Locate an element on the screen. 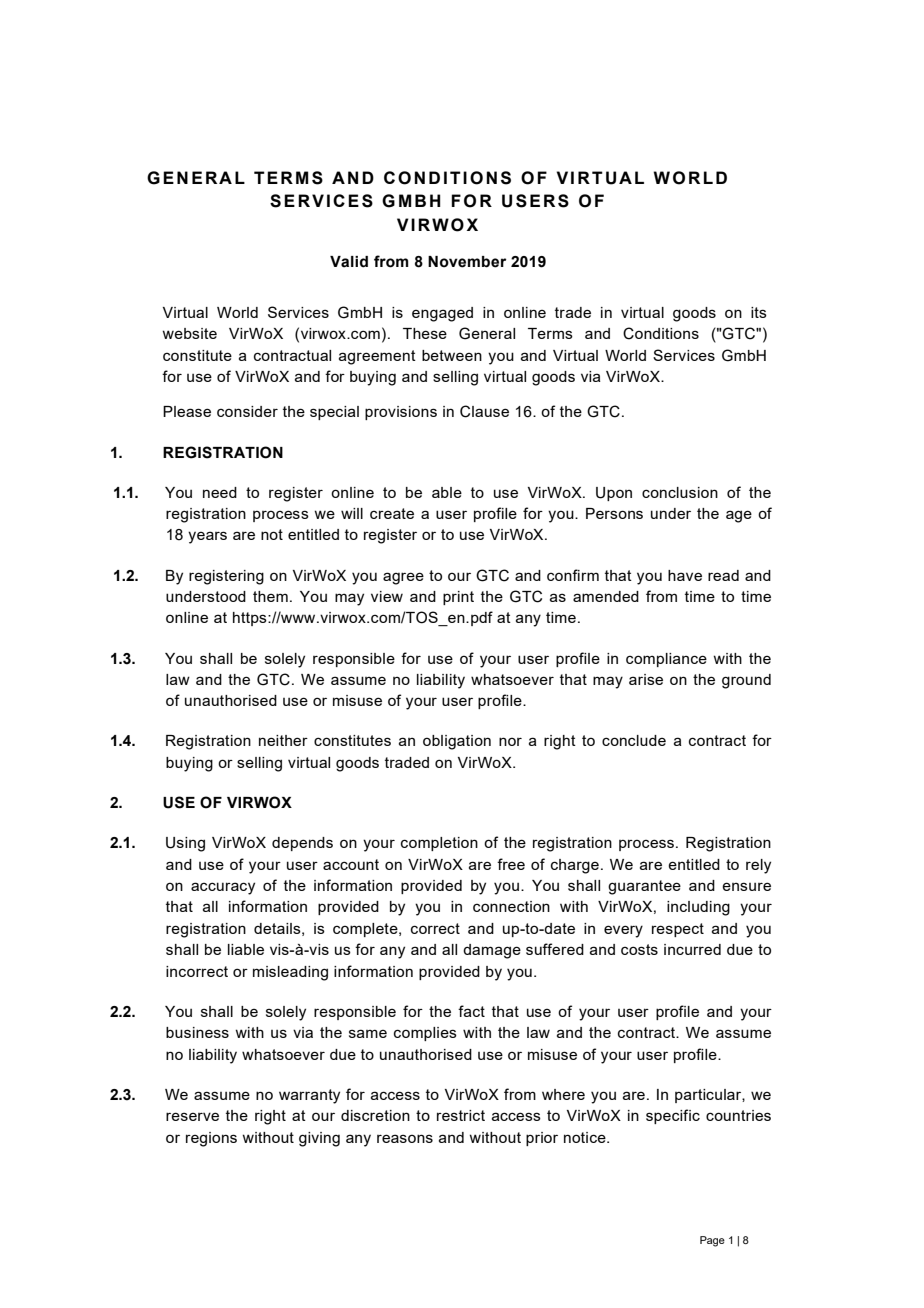 The width and height of the screenshot is (924, 1308). its is located at coordinates (759, 312).
